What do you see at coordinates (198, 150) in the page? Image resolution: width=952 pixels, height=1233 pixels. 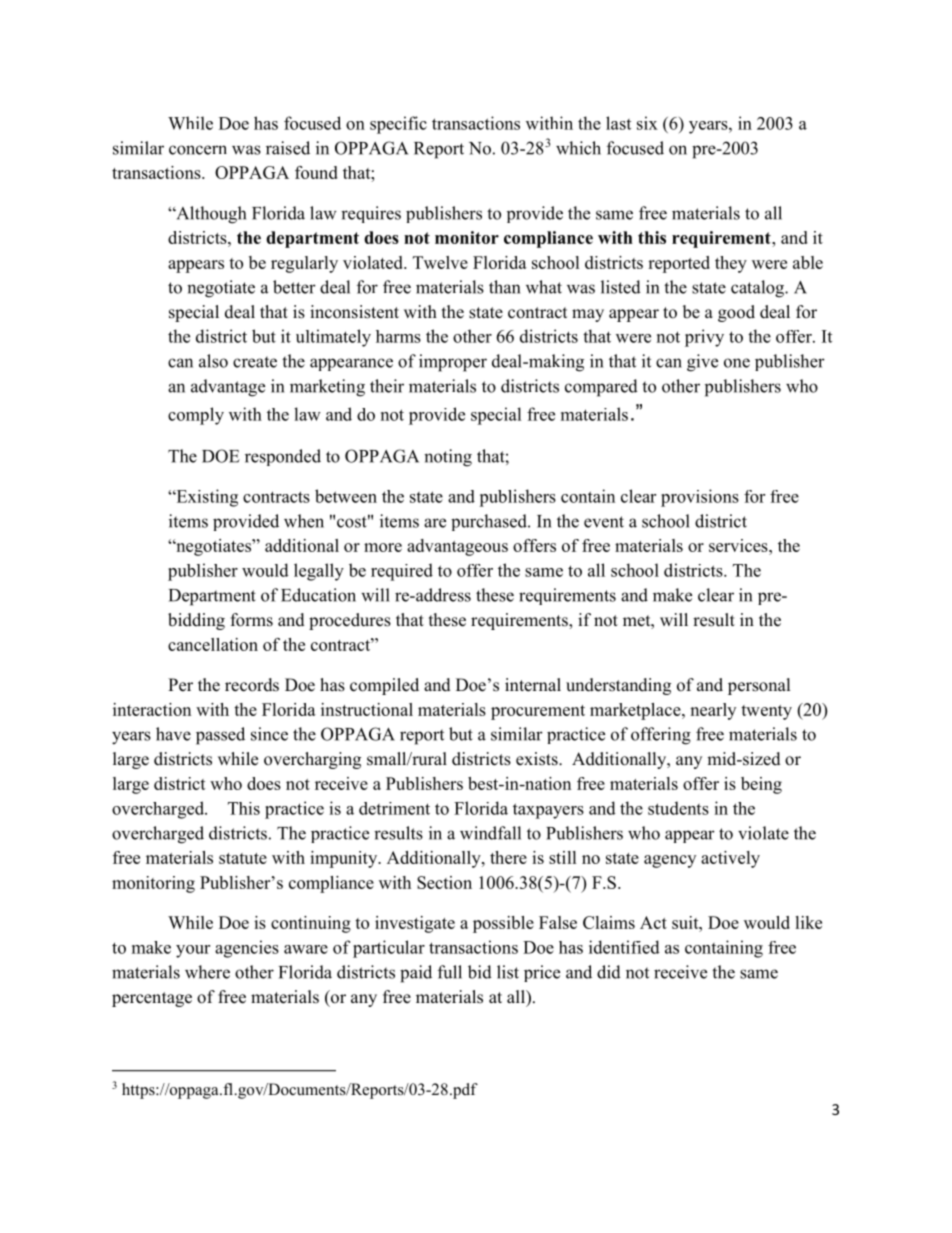 I see `concern` at bounding box center [198, 150].
